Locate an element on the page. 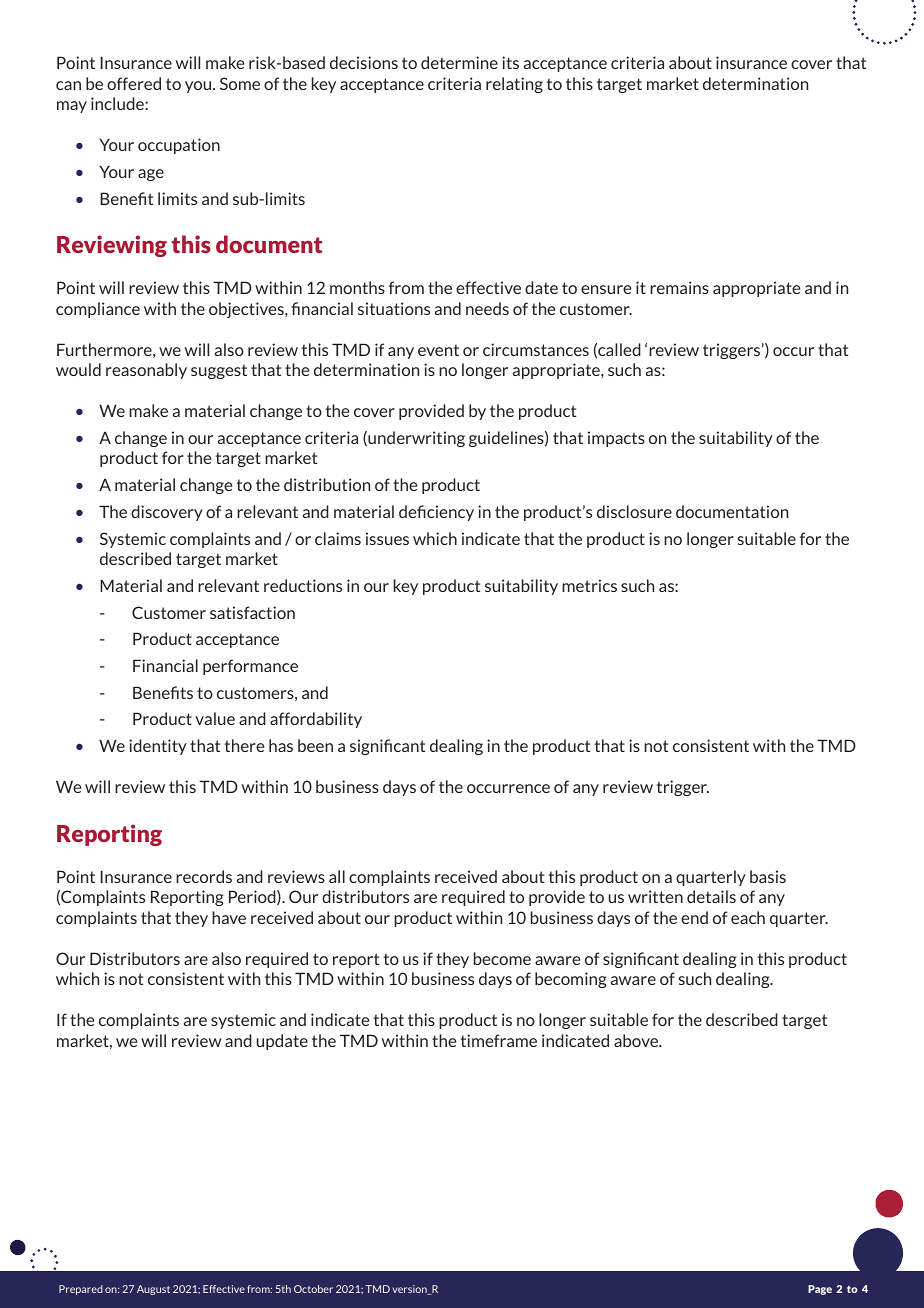  offered is located at coordinates (134, 83).
